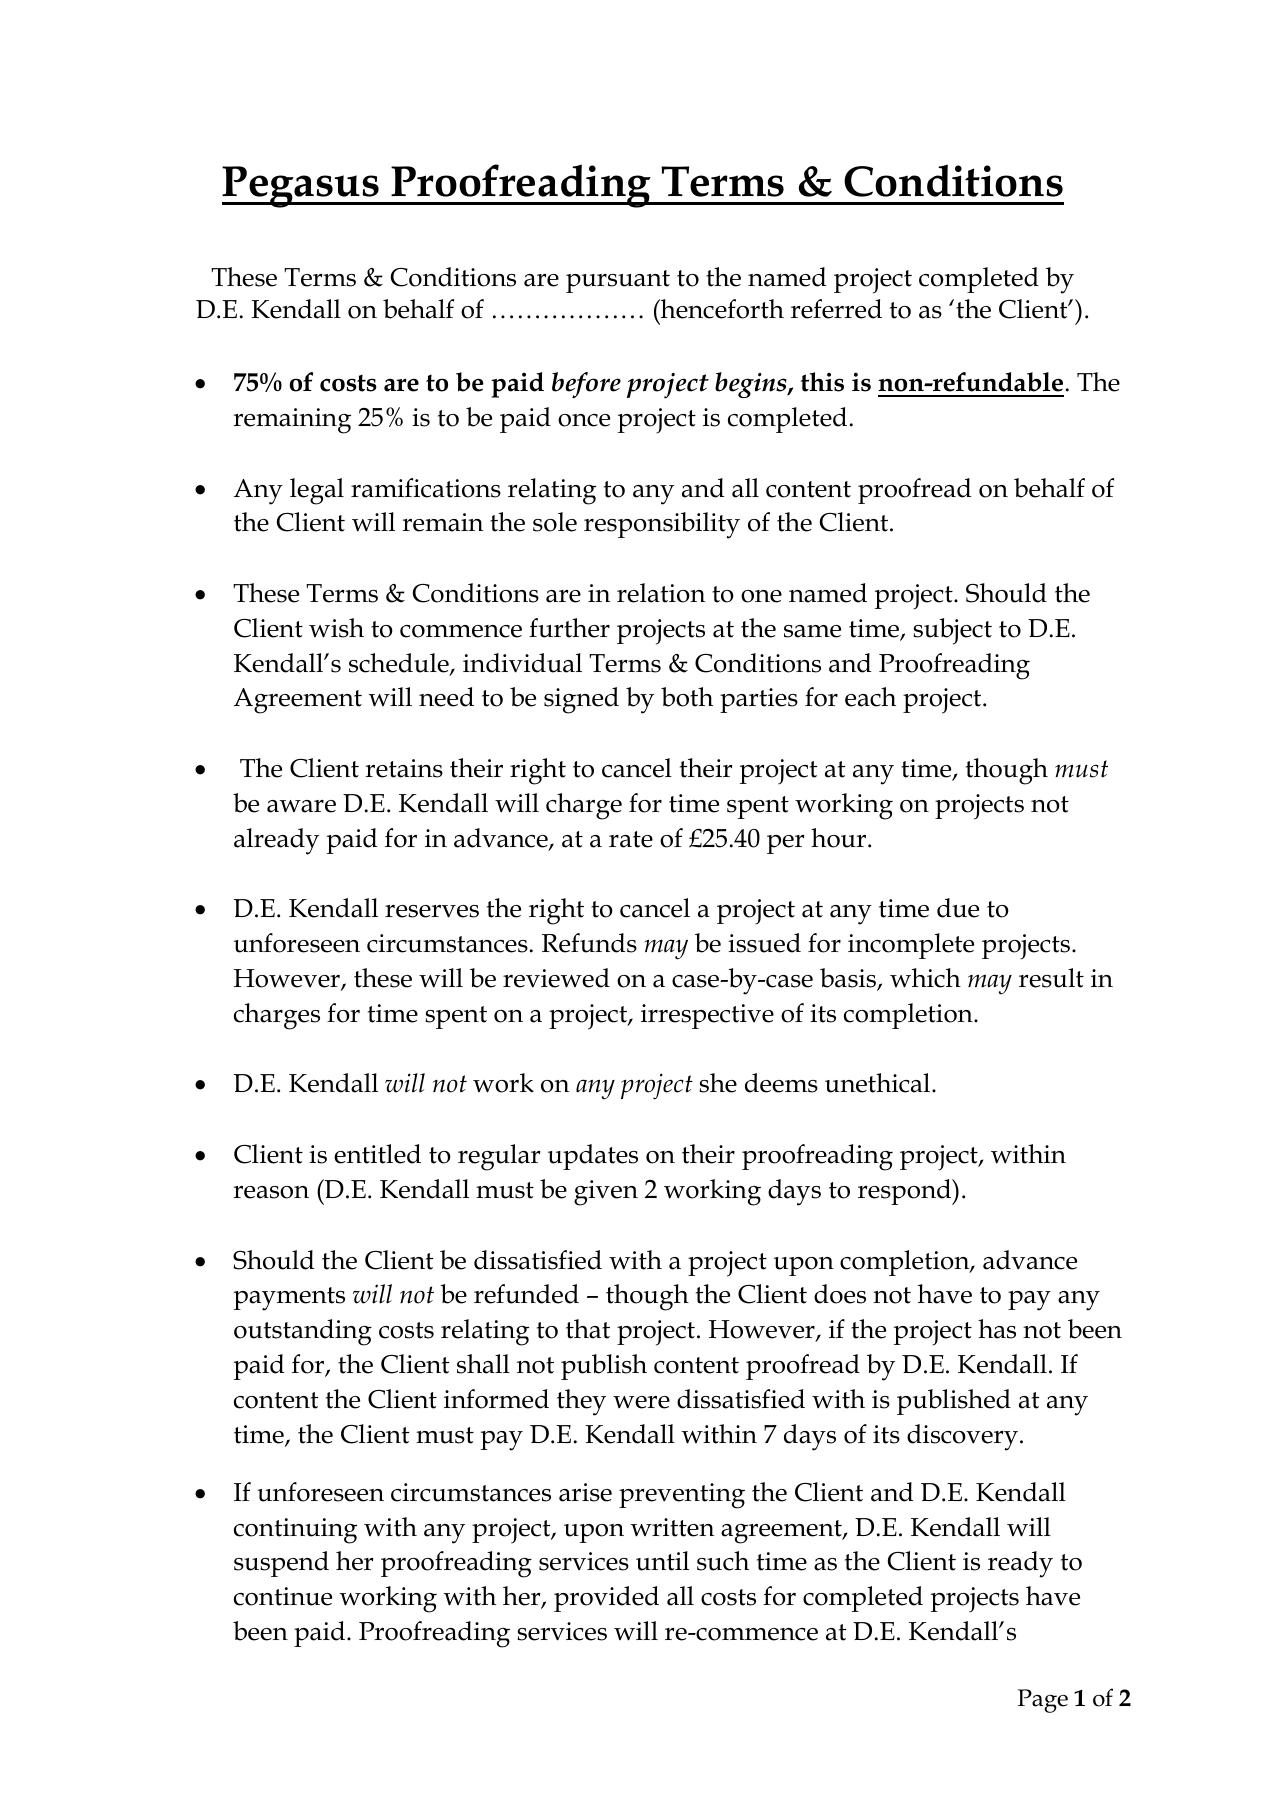 Image resolution: width=1286 pixels, height=1819 pixels. What do you see at coordinates (432, 911) in the page?
I see `reserves` at bounding box center [432, 911].
